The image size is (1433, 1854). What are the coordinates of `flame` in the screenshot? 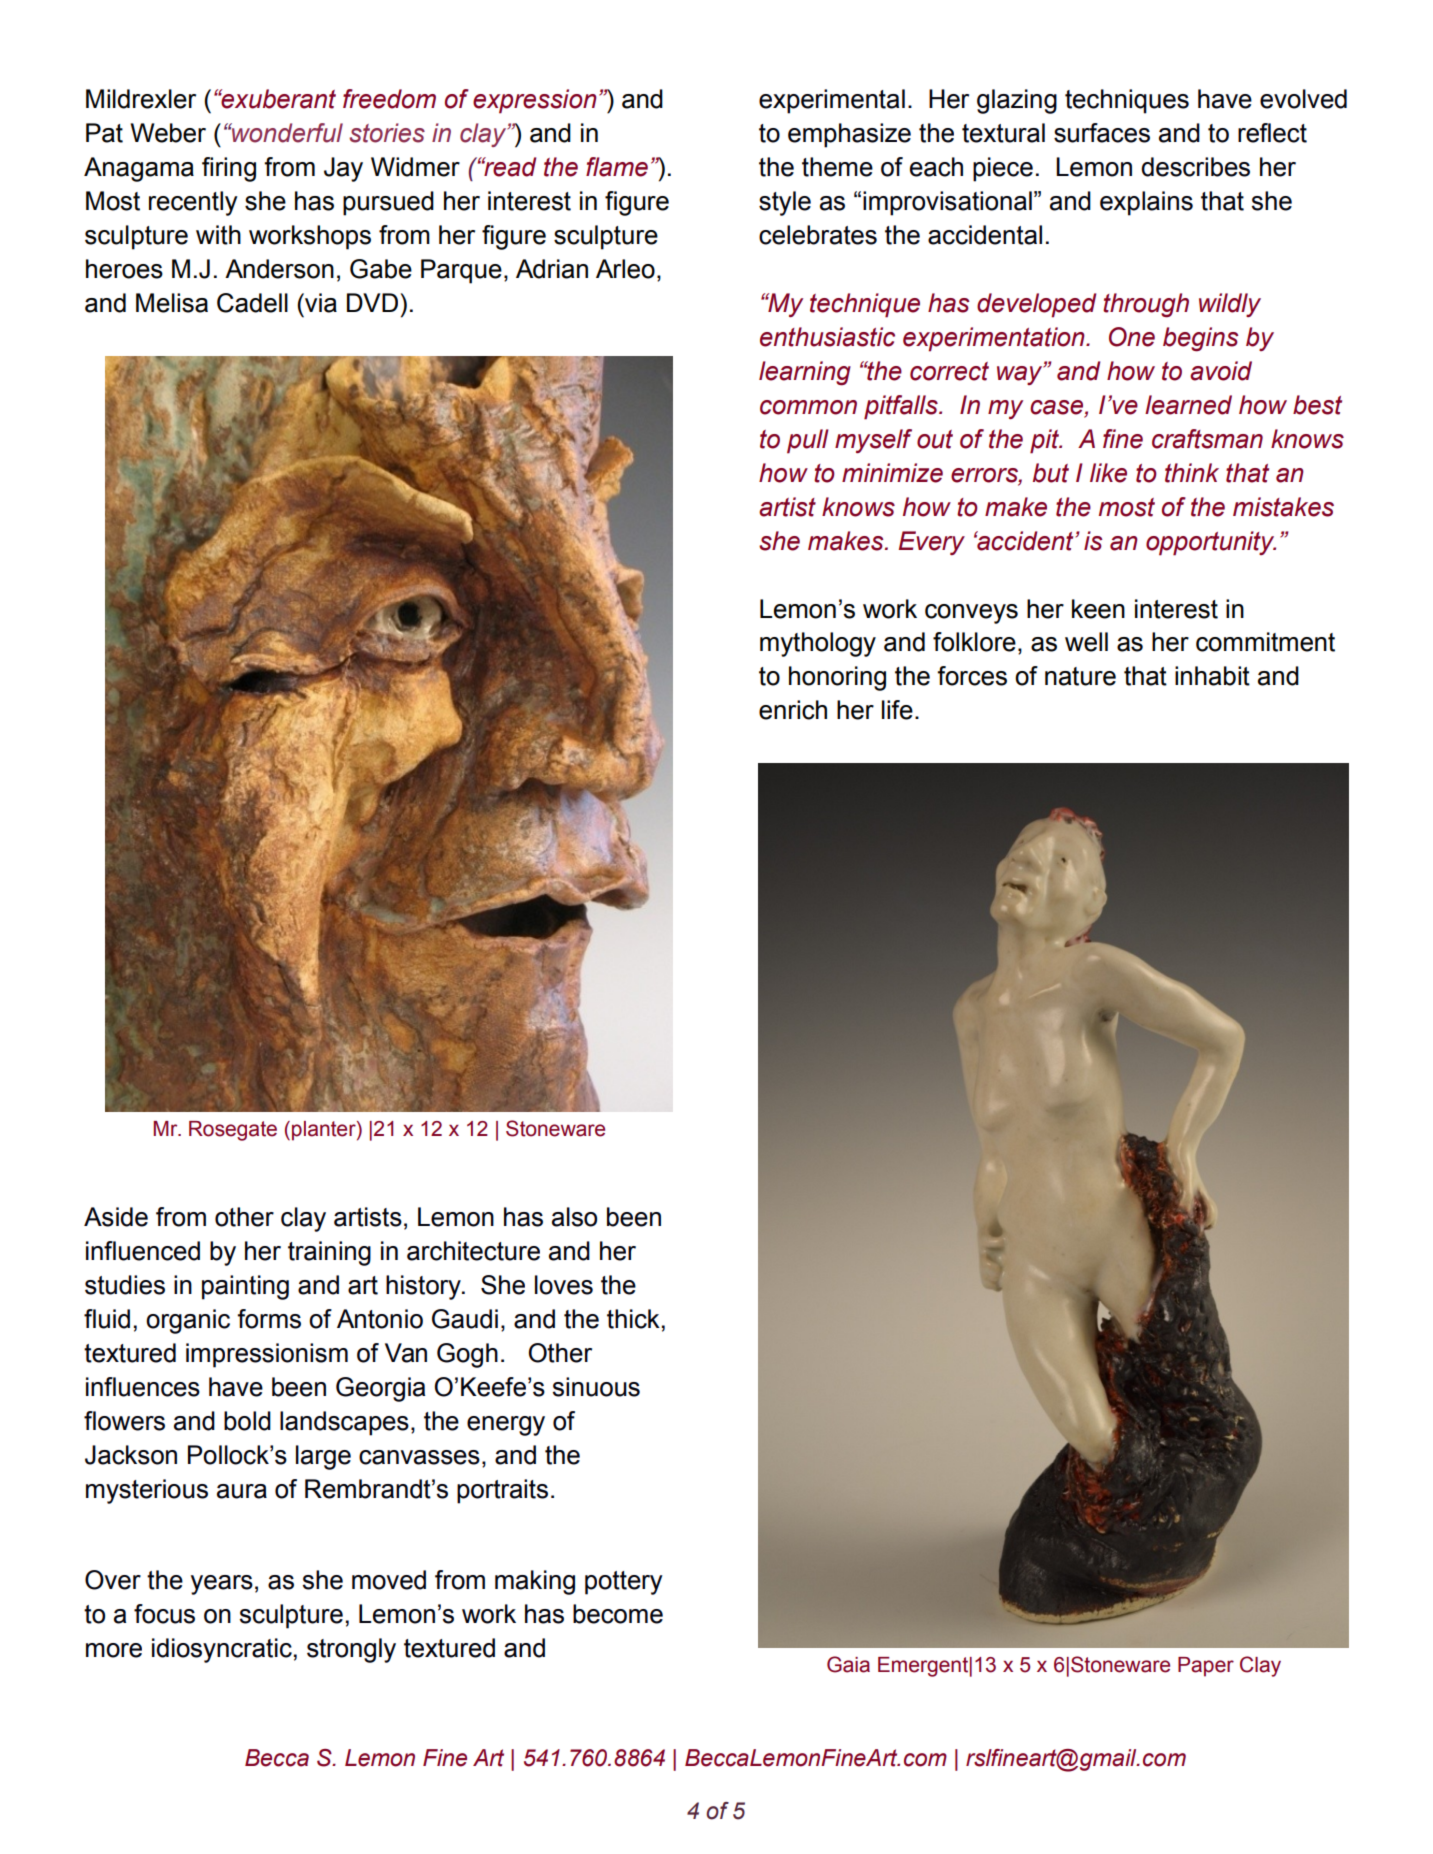 It's located at (617, 167).
